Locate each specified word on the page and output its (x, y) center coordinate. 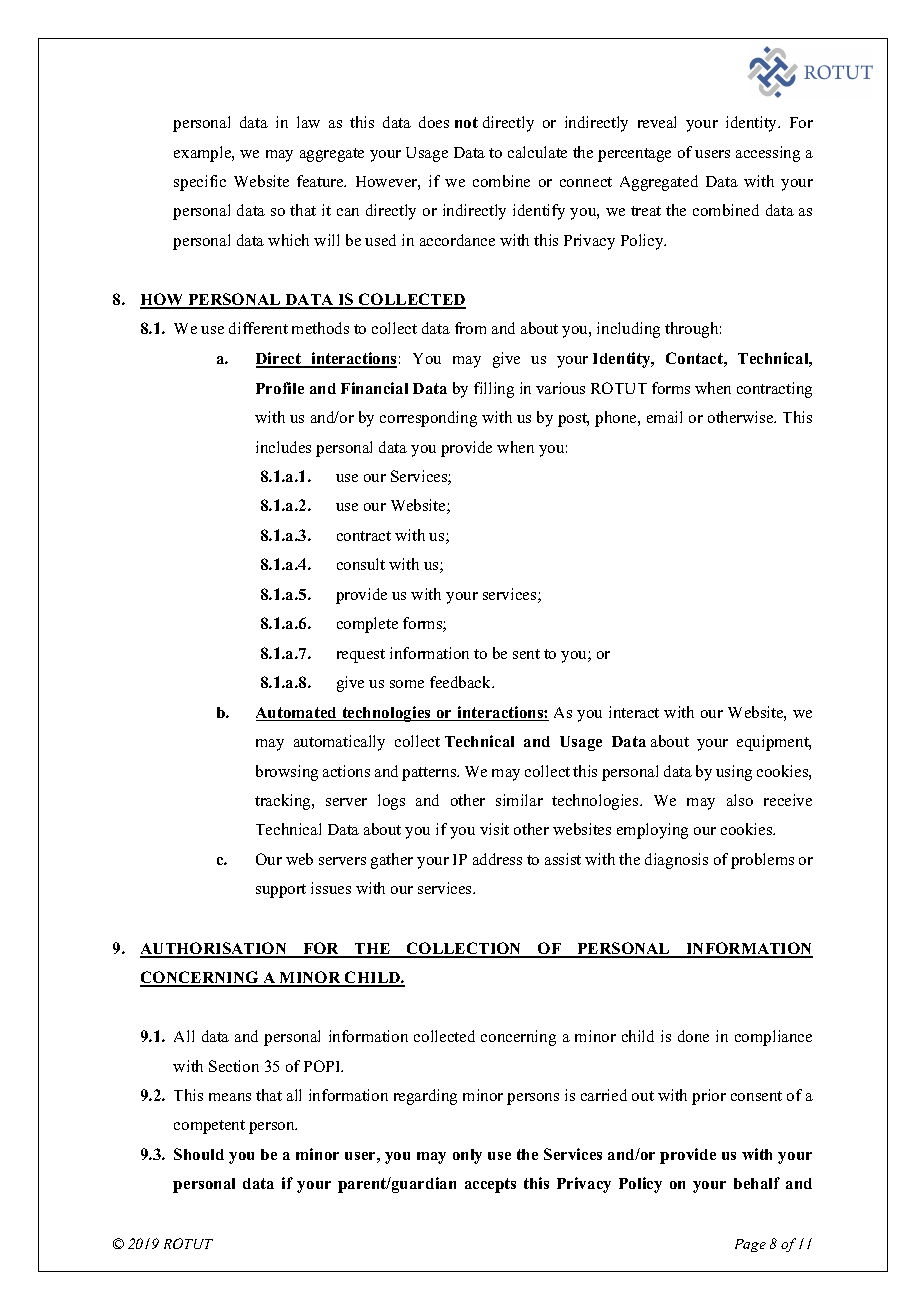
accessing (768, 154)
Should (199, 1154)
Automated (297, 714)
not (466, 122)
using (734, 773)
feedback (462, 682)
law (308, 122)
